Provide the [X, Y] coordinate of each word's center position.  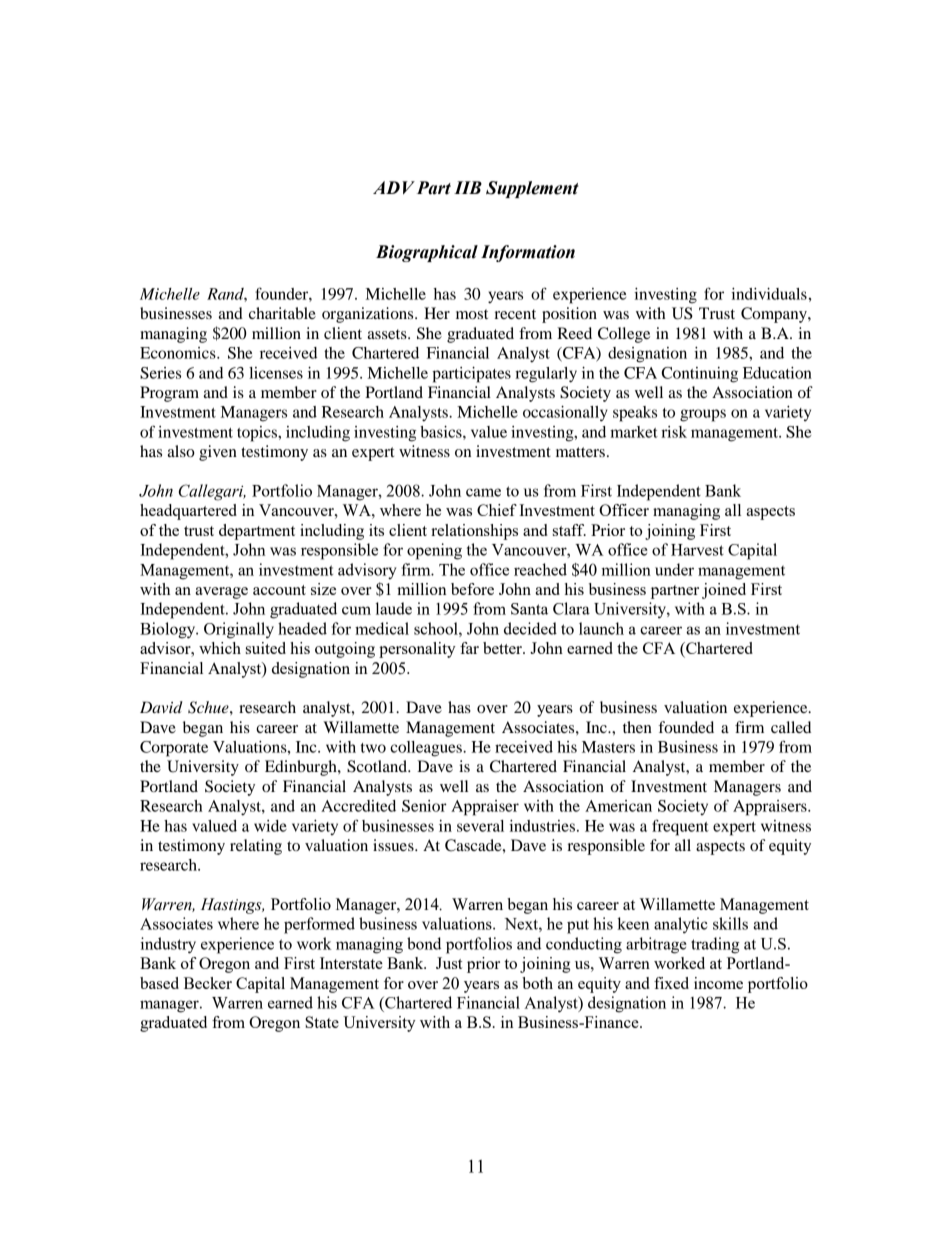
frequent [680, 827]
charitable [282, 313]
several [480, 826]
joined [724, 591]
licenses [276, 373]
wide [270, 826]
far [469, 648]
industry [168, 945]
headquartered [188, 512]
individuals [769, 294]
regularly [546, 375]
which [220, 648]
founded [686, 727]
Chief [497, 510]
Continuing [700, 375]
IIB [468, 187]
